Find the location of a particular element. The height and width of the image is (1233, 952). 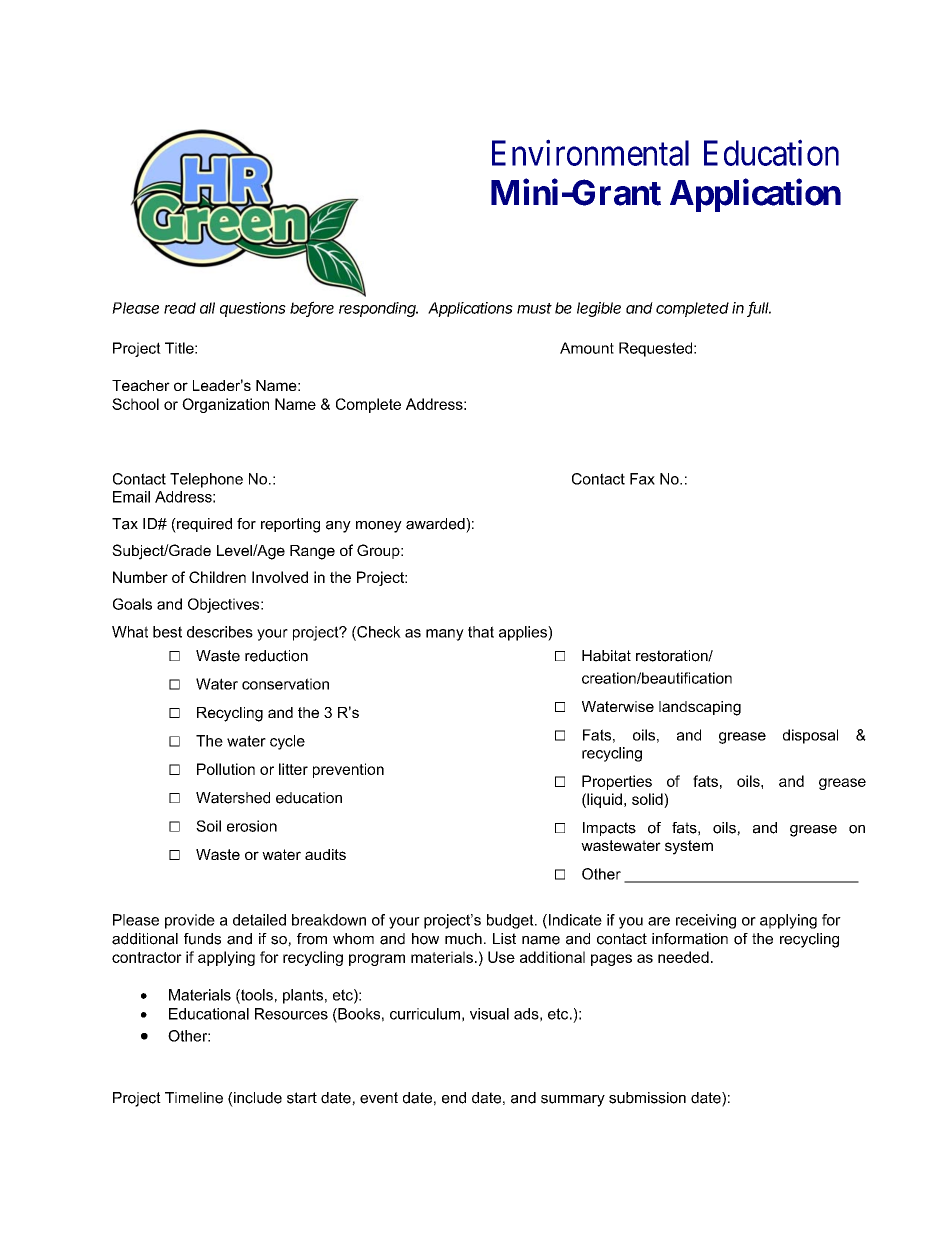

describes is located at coordinates (220, 632).
